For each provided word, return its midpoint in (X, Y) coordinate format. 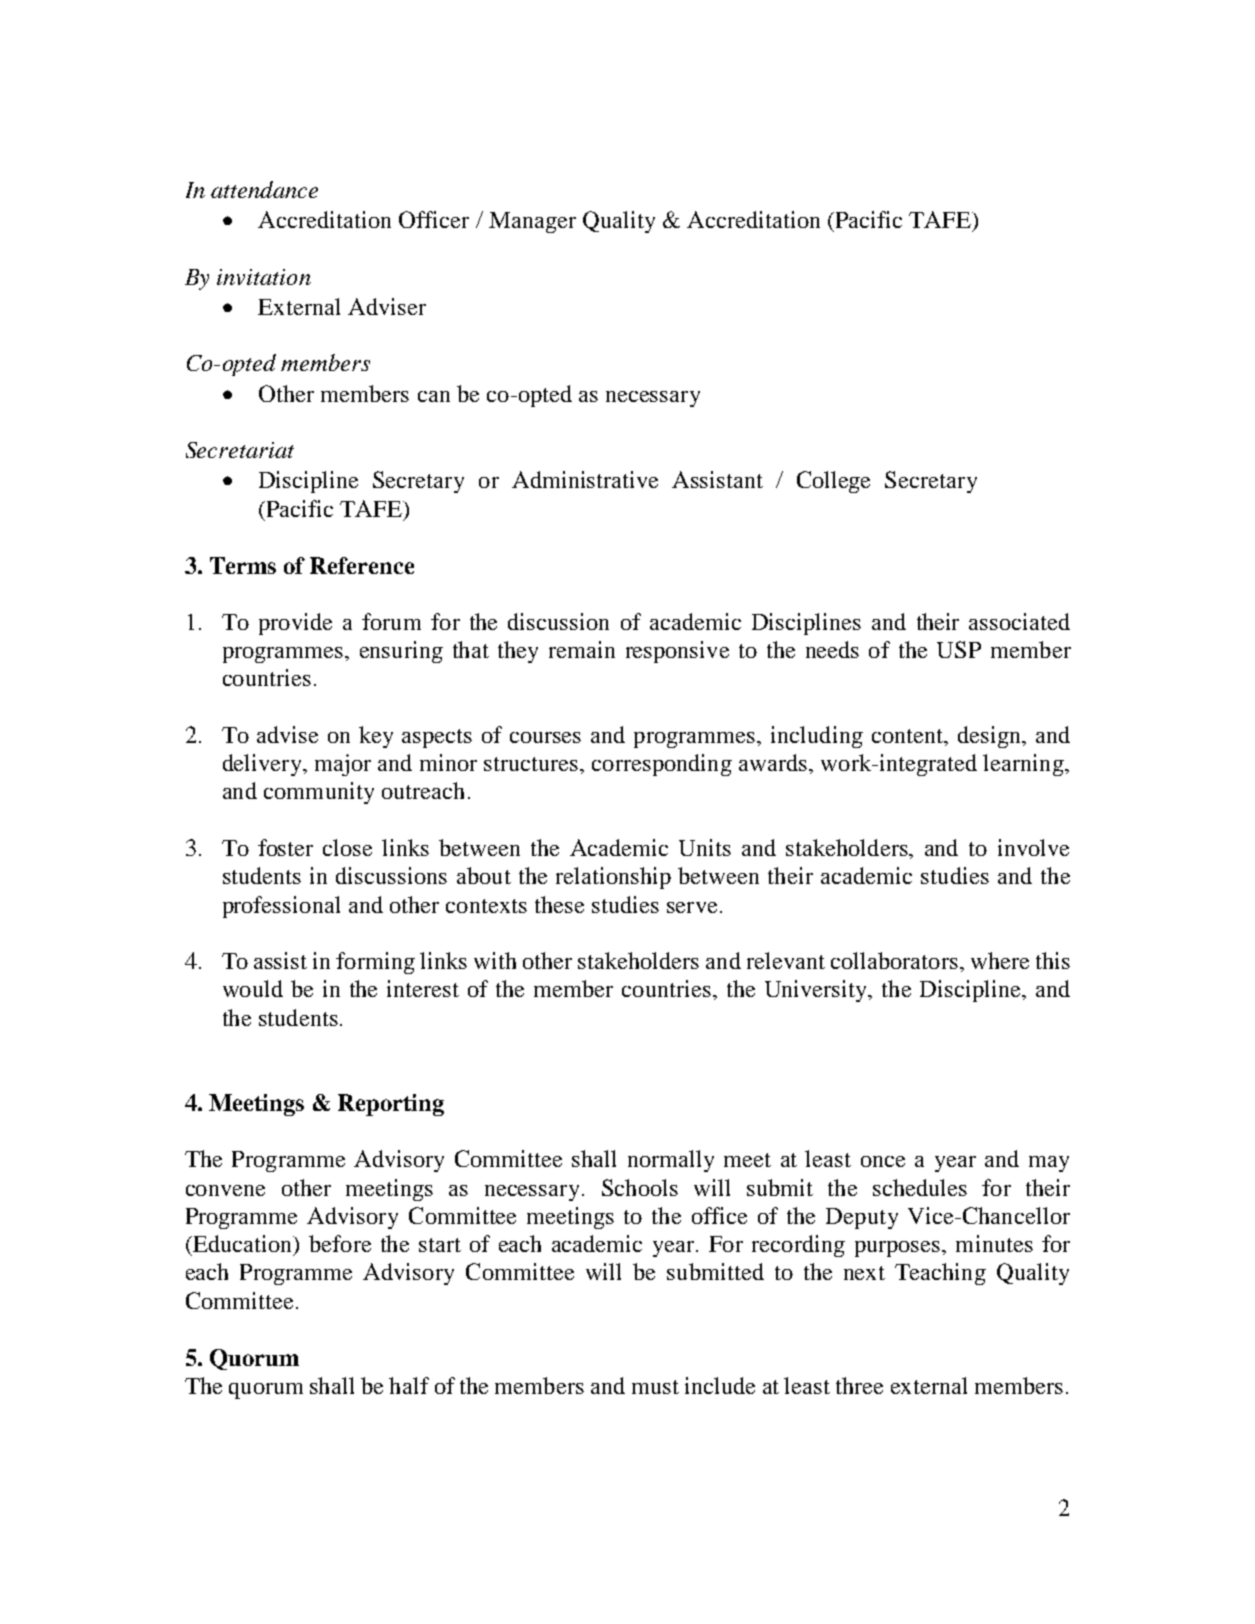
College (833, 482)
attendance (264, 189)
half (409, 1385)
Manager (532, 222)
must (655, 1387)
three (859, 1385)
